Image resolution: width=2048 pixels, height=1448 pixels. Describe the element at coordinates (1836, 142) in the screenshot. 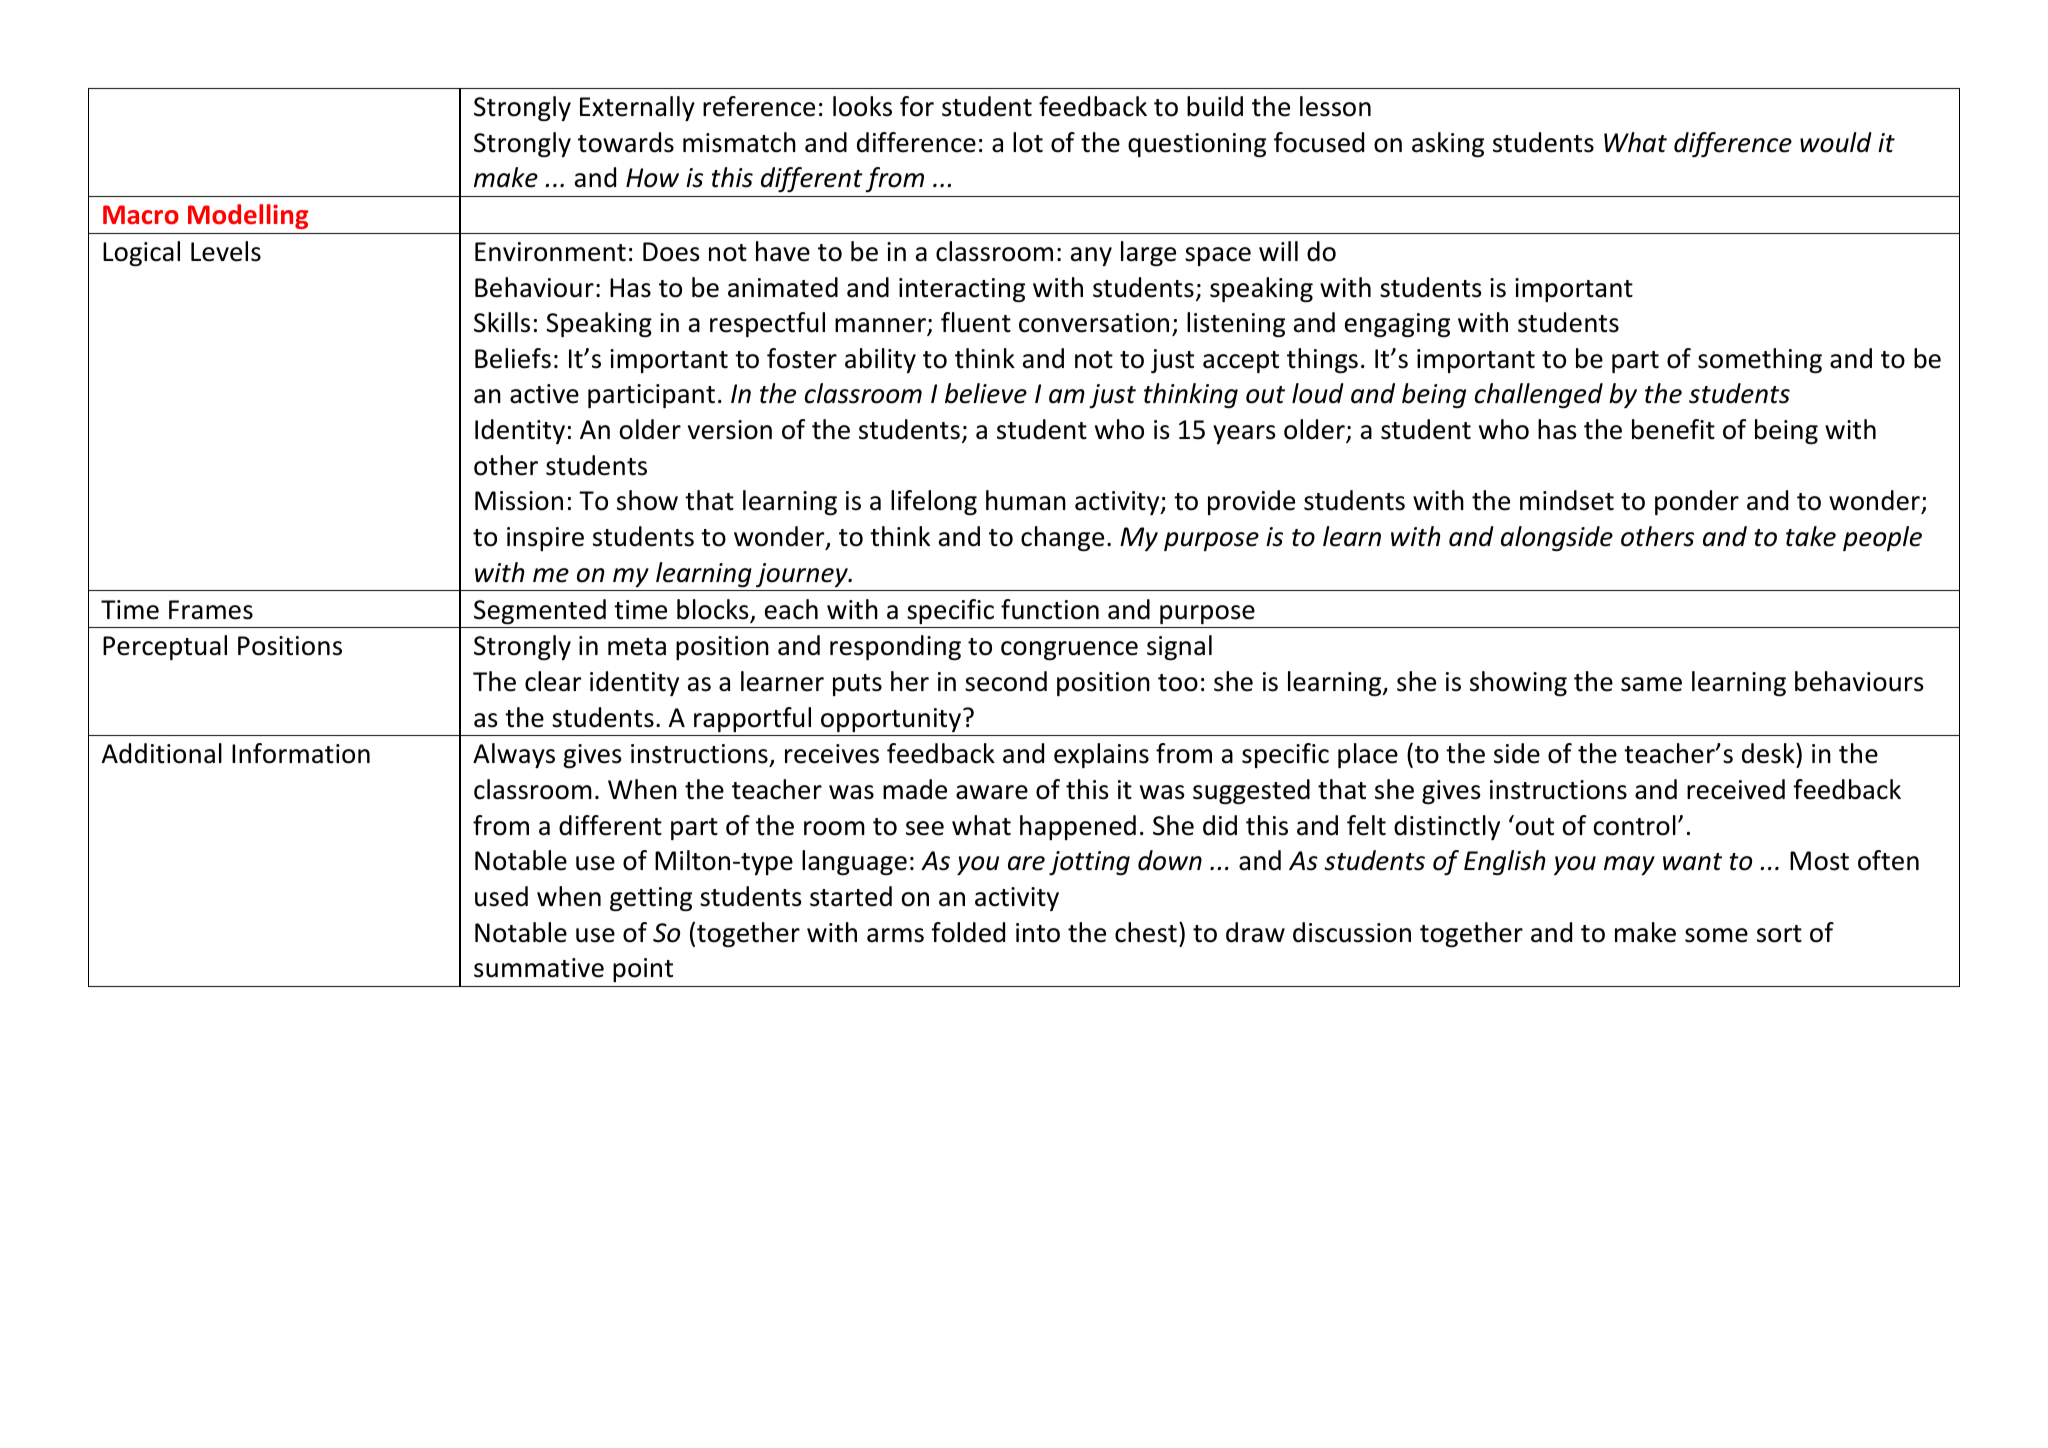

I see `would` at that location.
